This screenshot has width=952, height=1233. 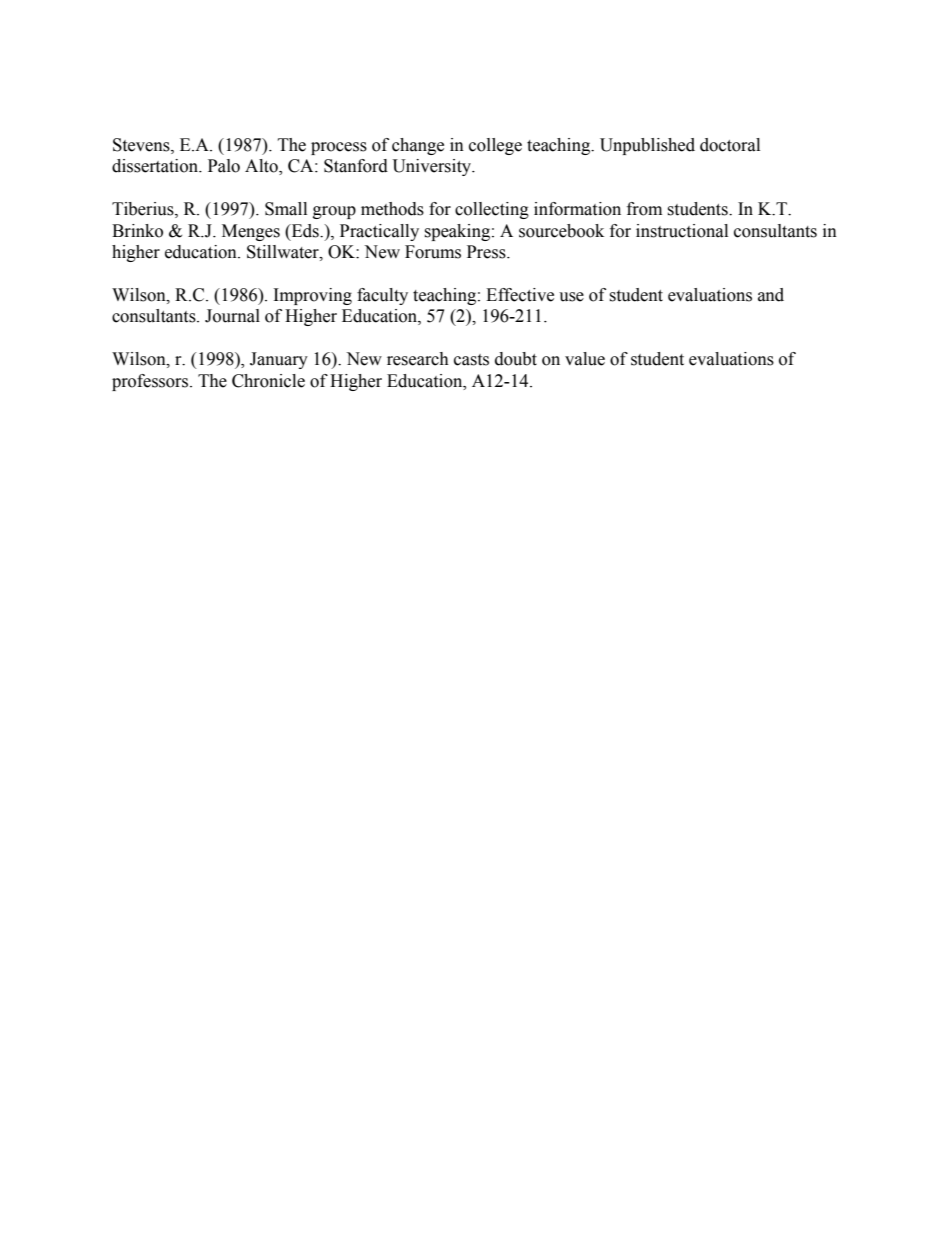 I want to click on Journal, so click(x=232, y=316).
